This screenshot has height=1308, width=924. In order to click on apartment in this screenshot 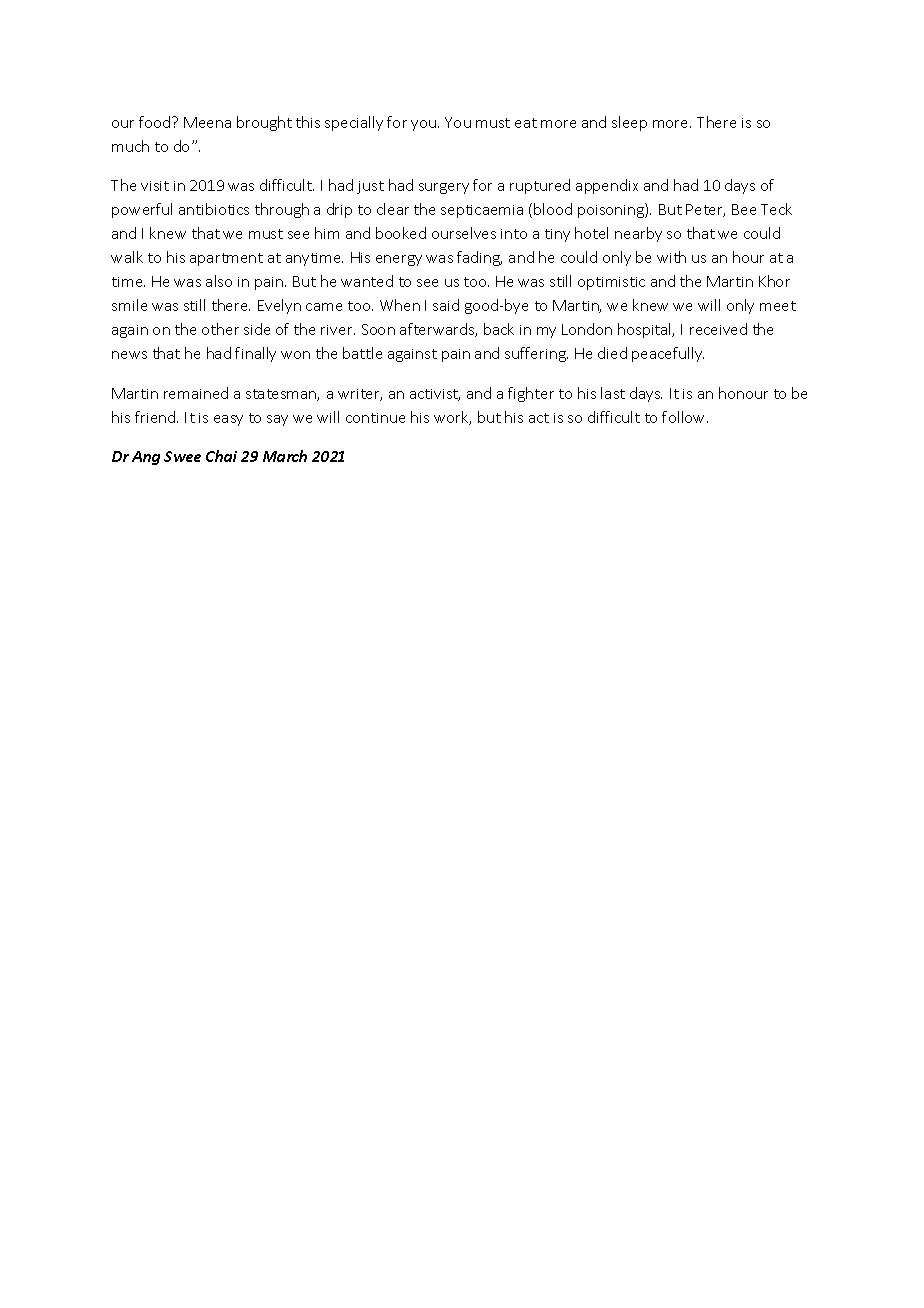, I will do `click(226, 259)`.
